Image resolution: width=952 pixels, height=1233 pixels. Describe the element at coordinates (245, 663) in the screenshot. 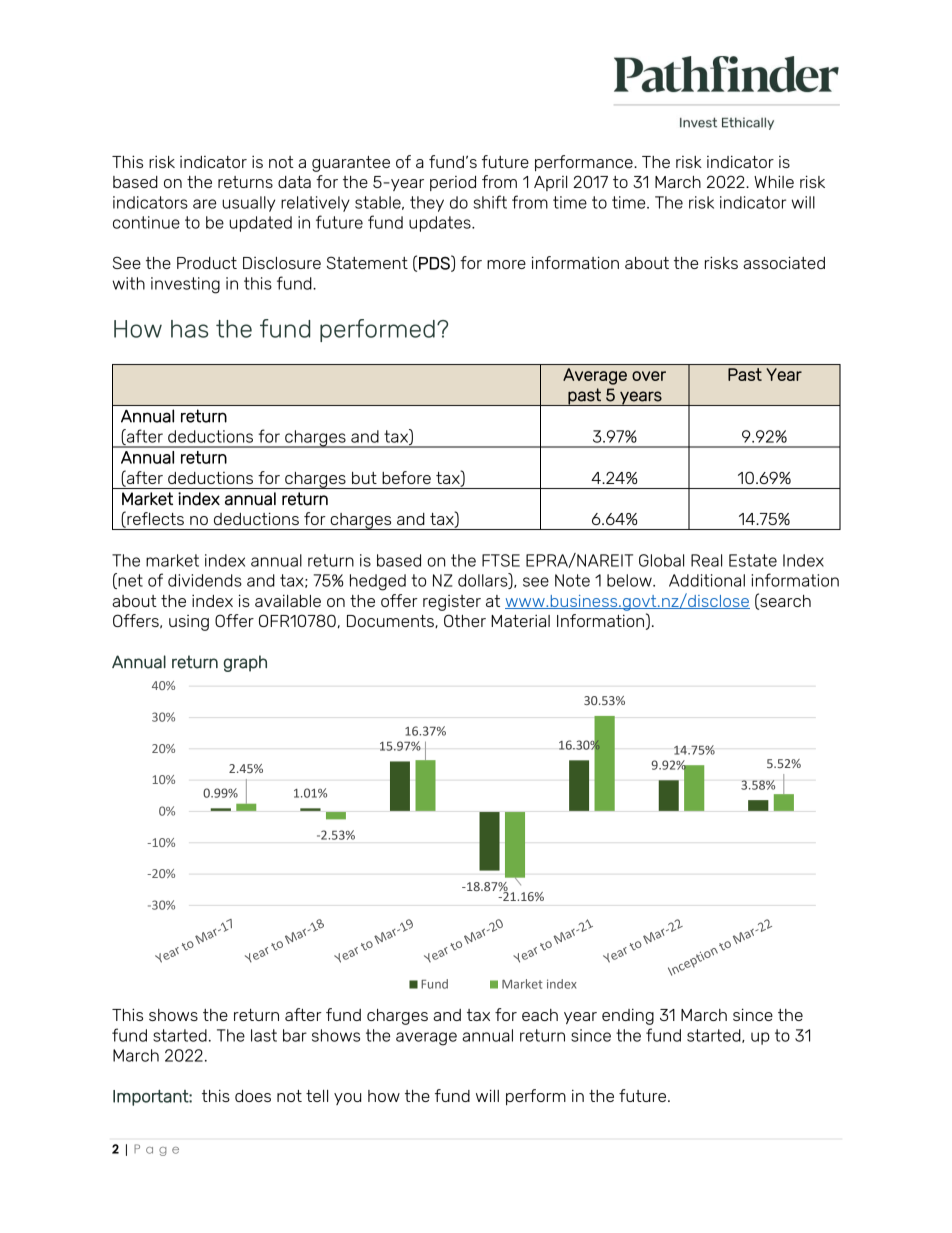

I see `graph` at that location.
